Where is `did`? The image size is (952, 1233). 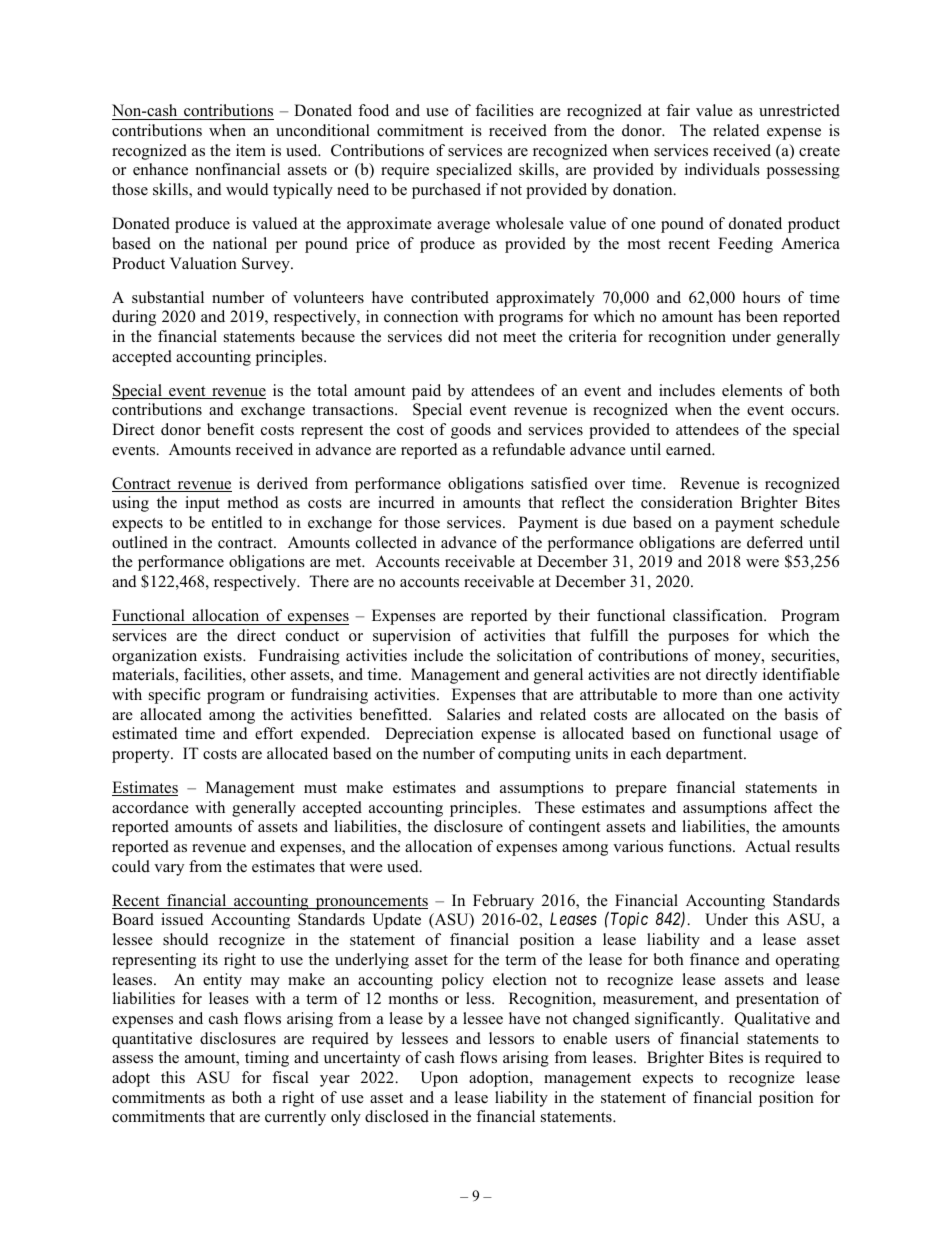 did is located at coordinates (459, 336).
